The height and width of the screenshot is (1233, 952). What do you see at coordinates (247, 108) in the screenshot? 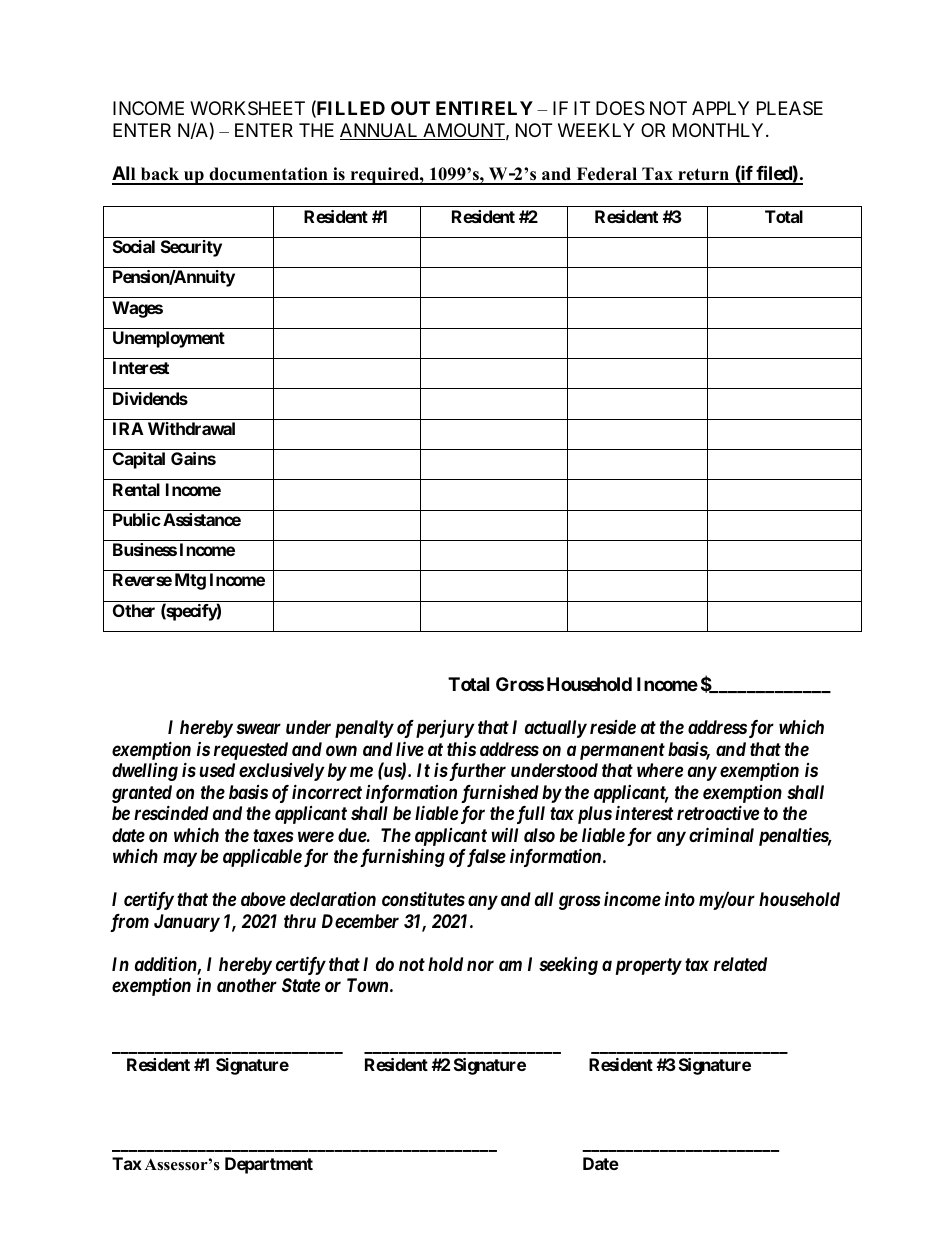
I see `WORKSHEET` at bounding box center [247, 108].
